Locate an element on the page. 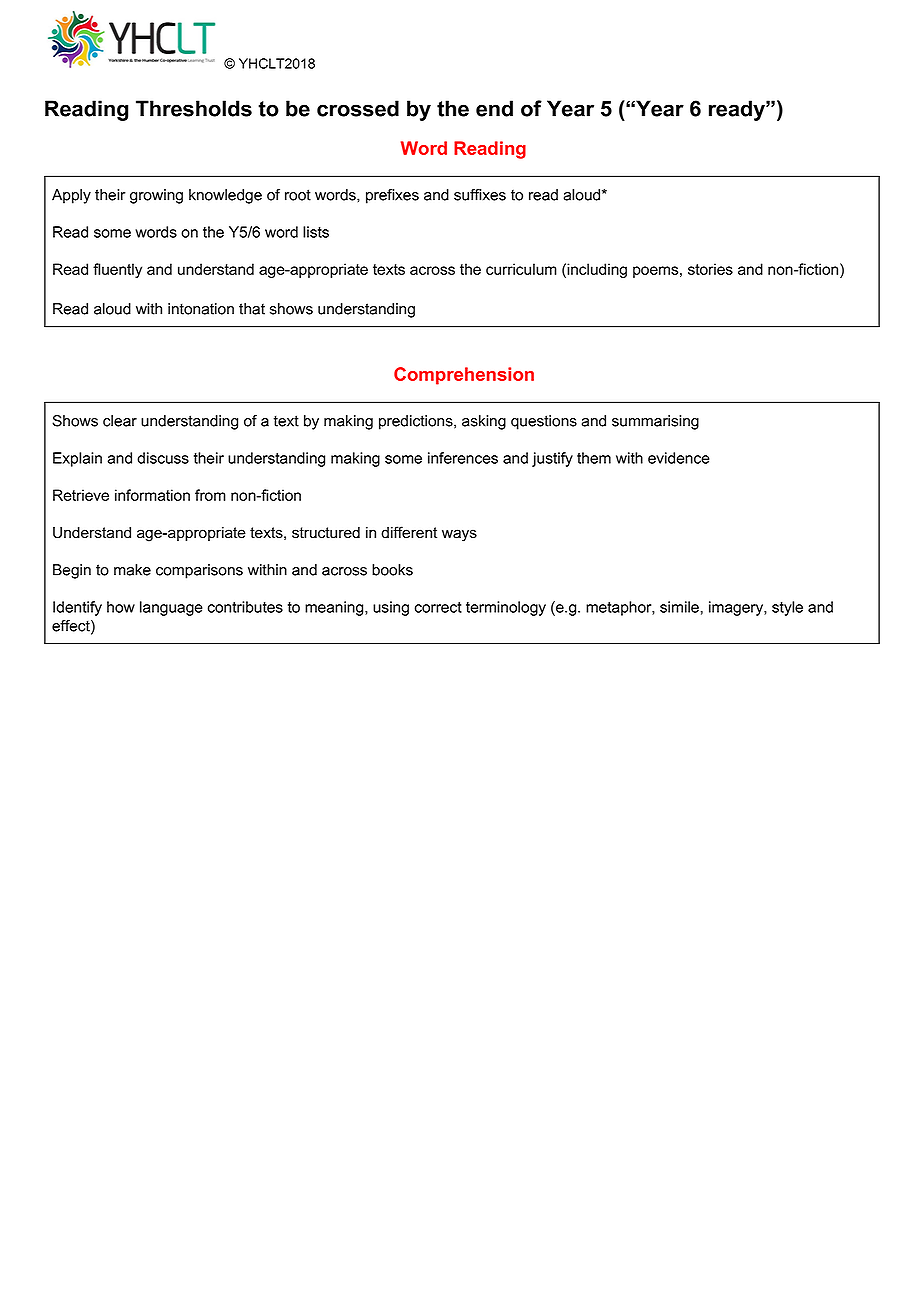  asking is located at coordinates (484, 422).
